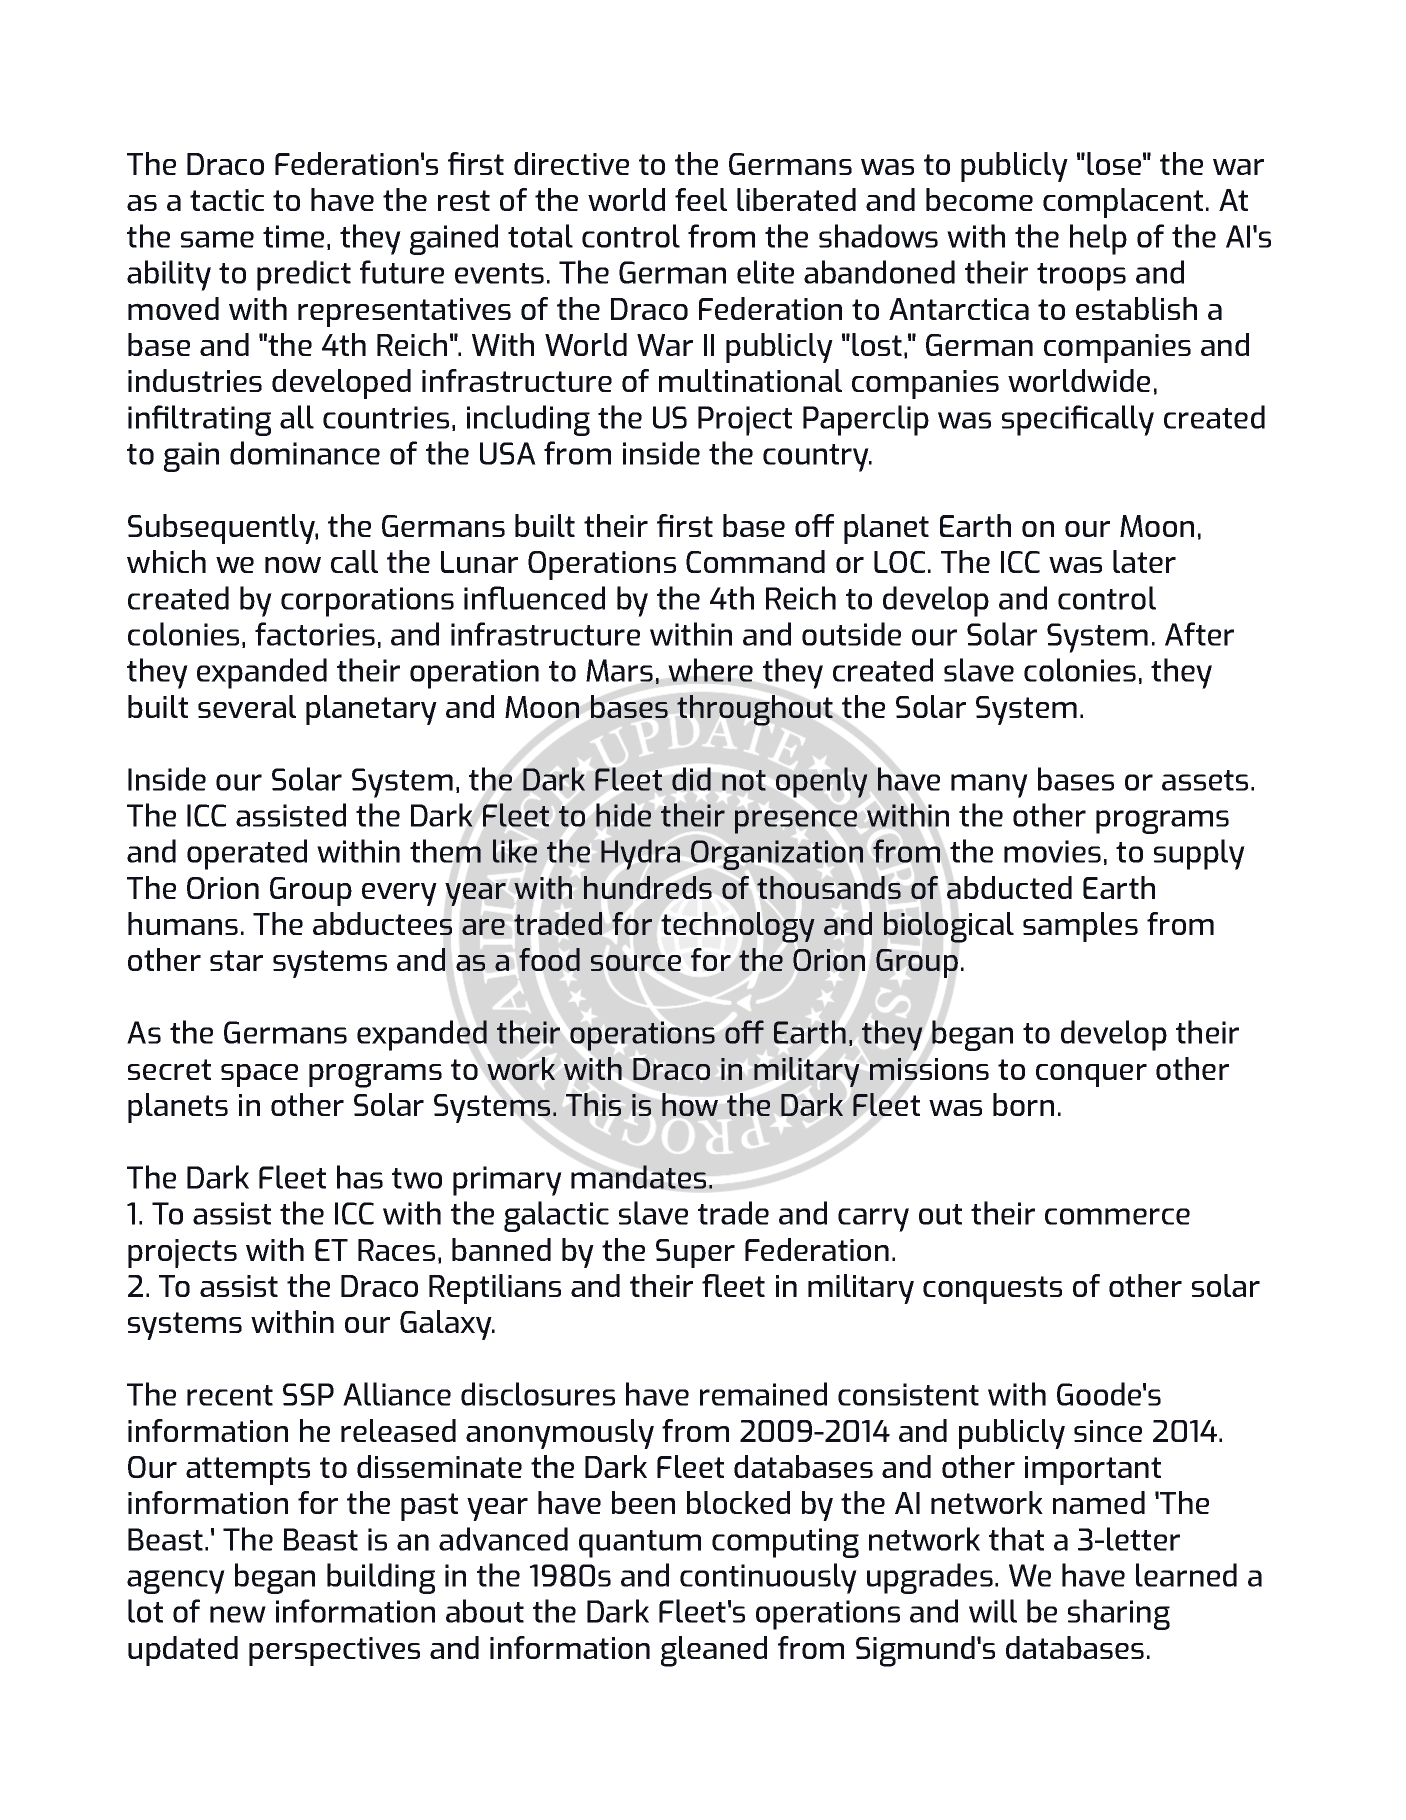 This image has height=1820, width=1406. I want to click on Super, so click(695, 1253).
